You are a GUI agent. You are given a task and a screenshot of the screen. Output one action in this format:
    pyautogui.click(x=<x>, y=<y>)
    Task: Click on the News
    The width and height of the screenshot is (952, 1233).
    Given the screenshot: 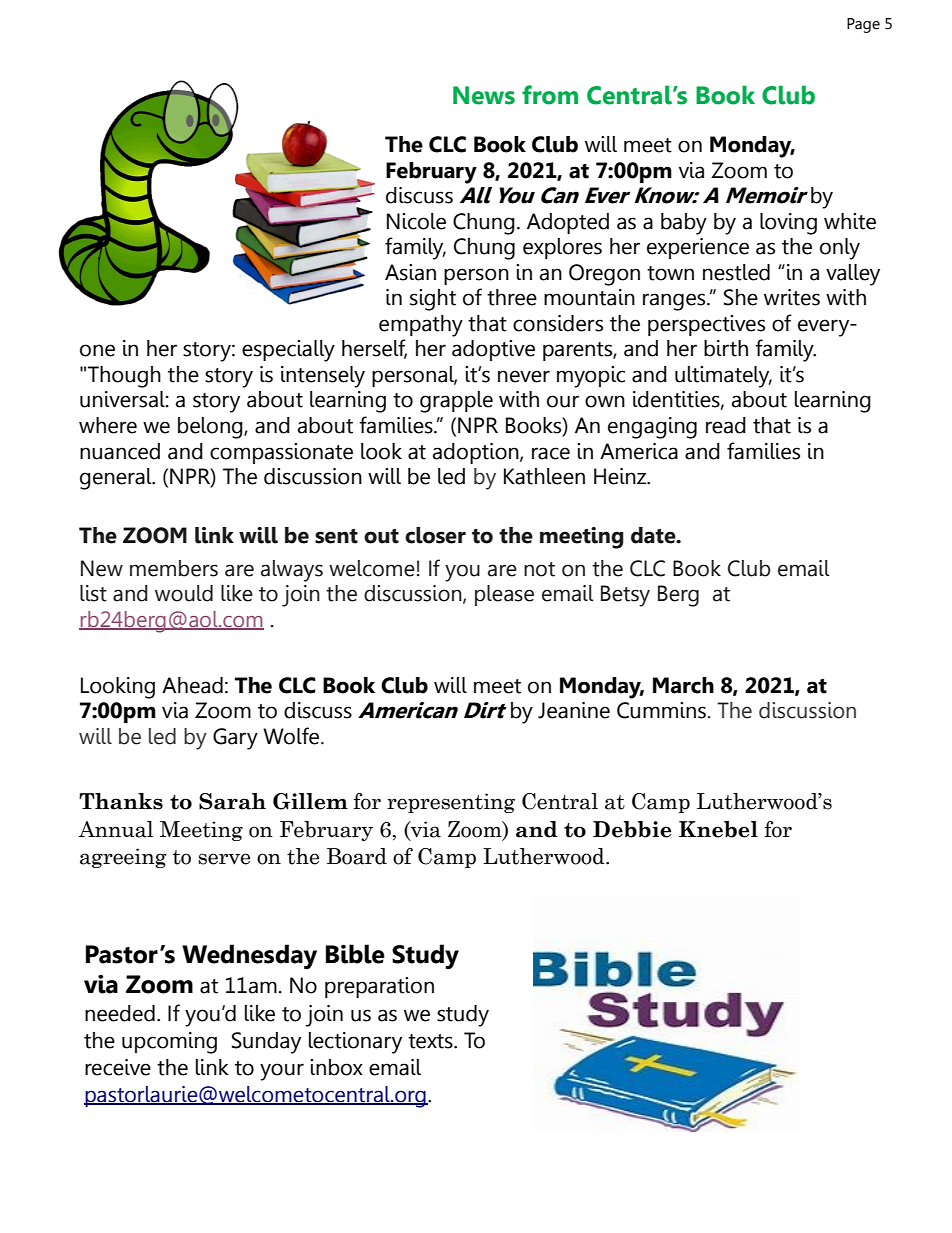 What is the action you would take?
    pyautogui.click(x=484, y=95)
